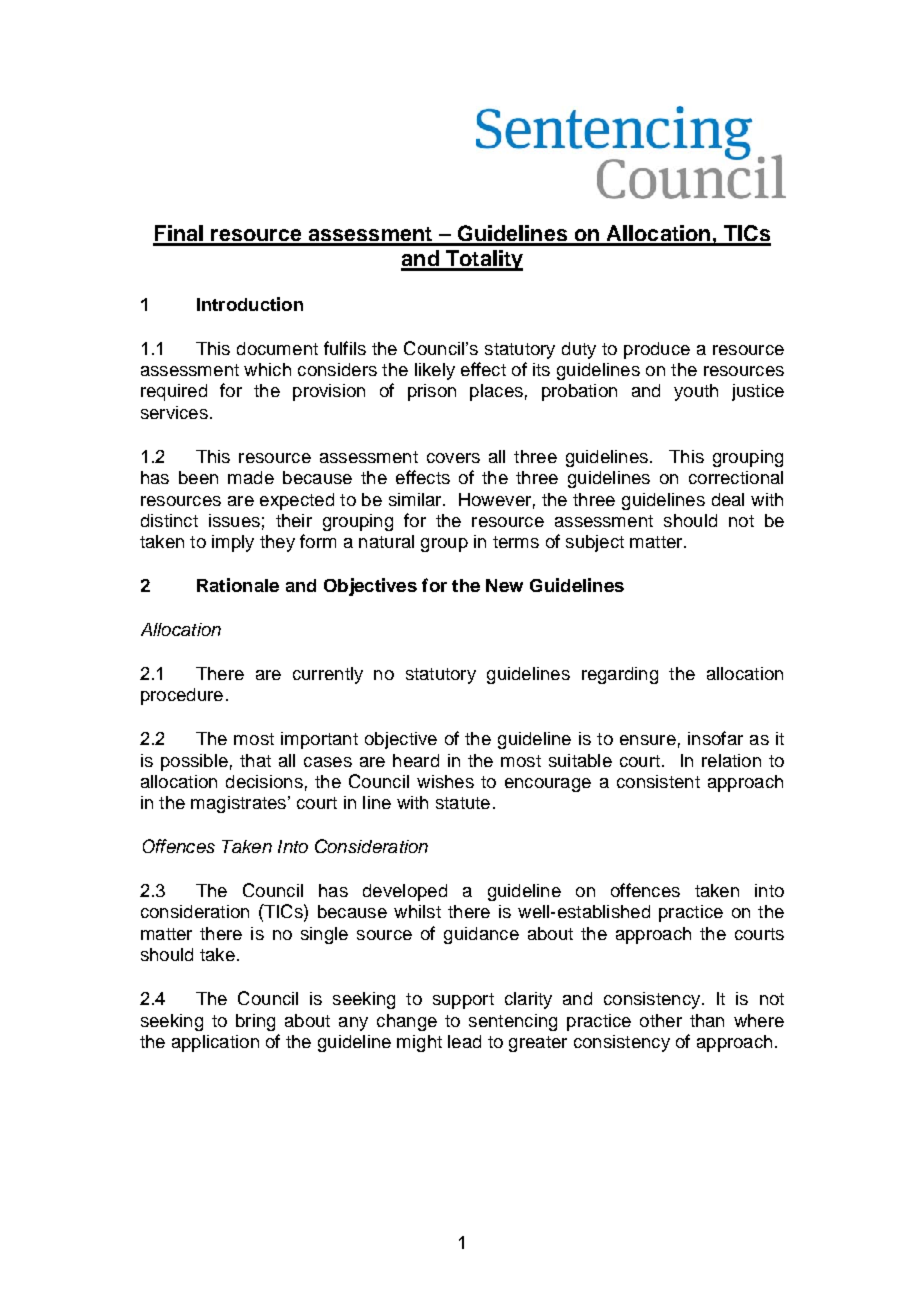 The height and width of the document is (1308, 924). Describe the element at coordinates (736, 477) in the document. I see `correctional` at that location.
